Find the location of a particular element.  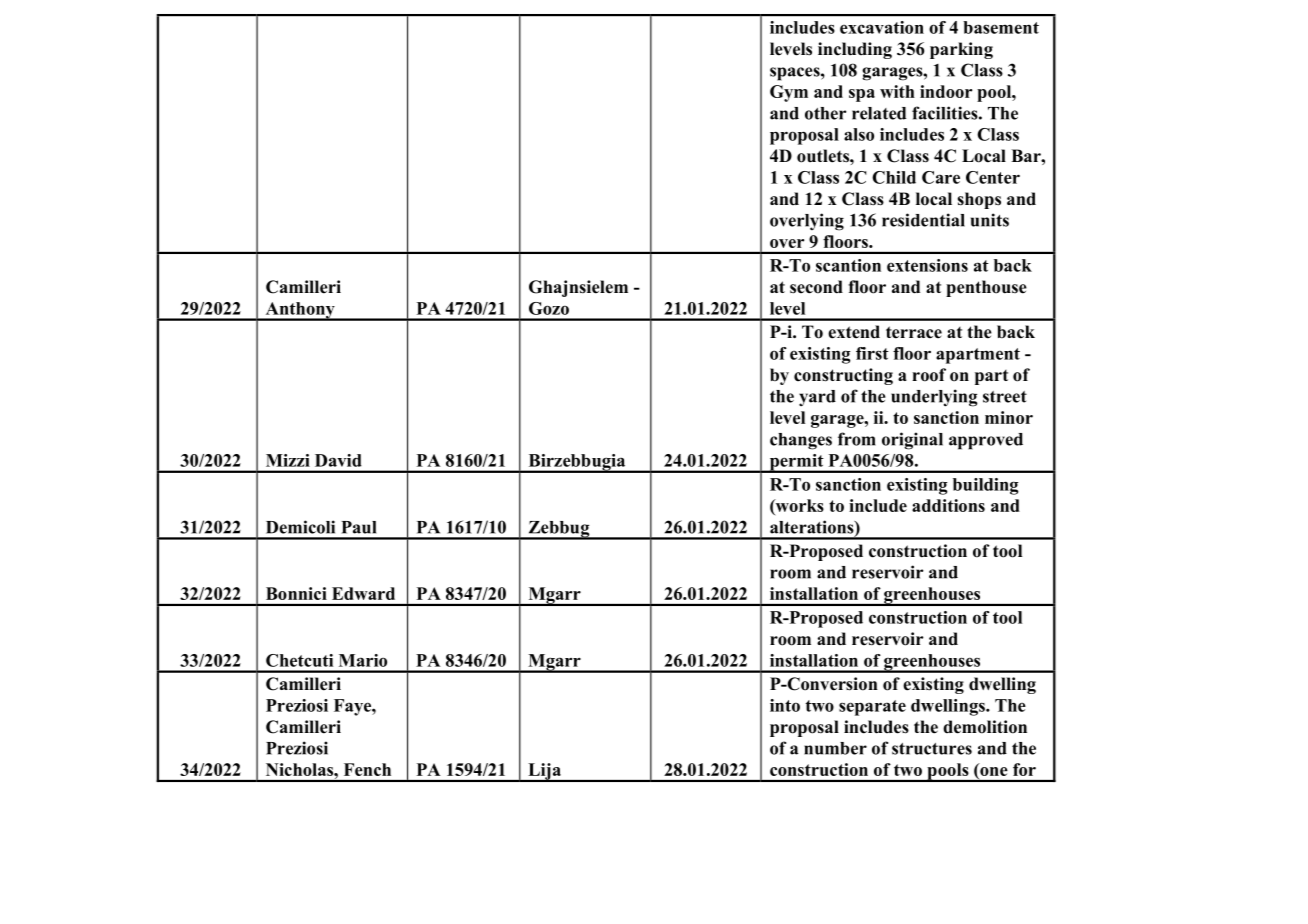

additions is located at coordinates (948, 505).
